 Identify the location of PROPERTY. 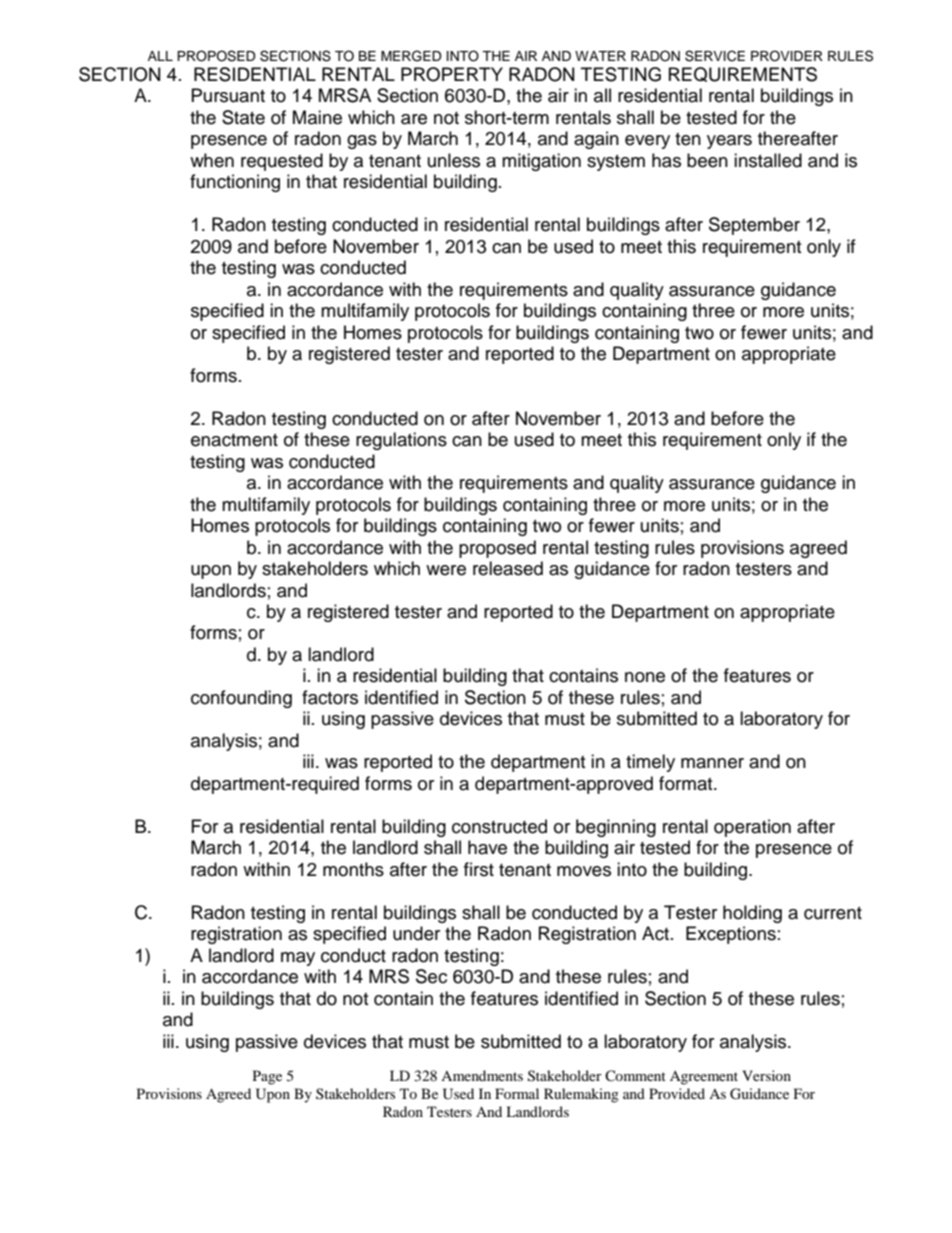
(452, 74).
